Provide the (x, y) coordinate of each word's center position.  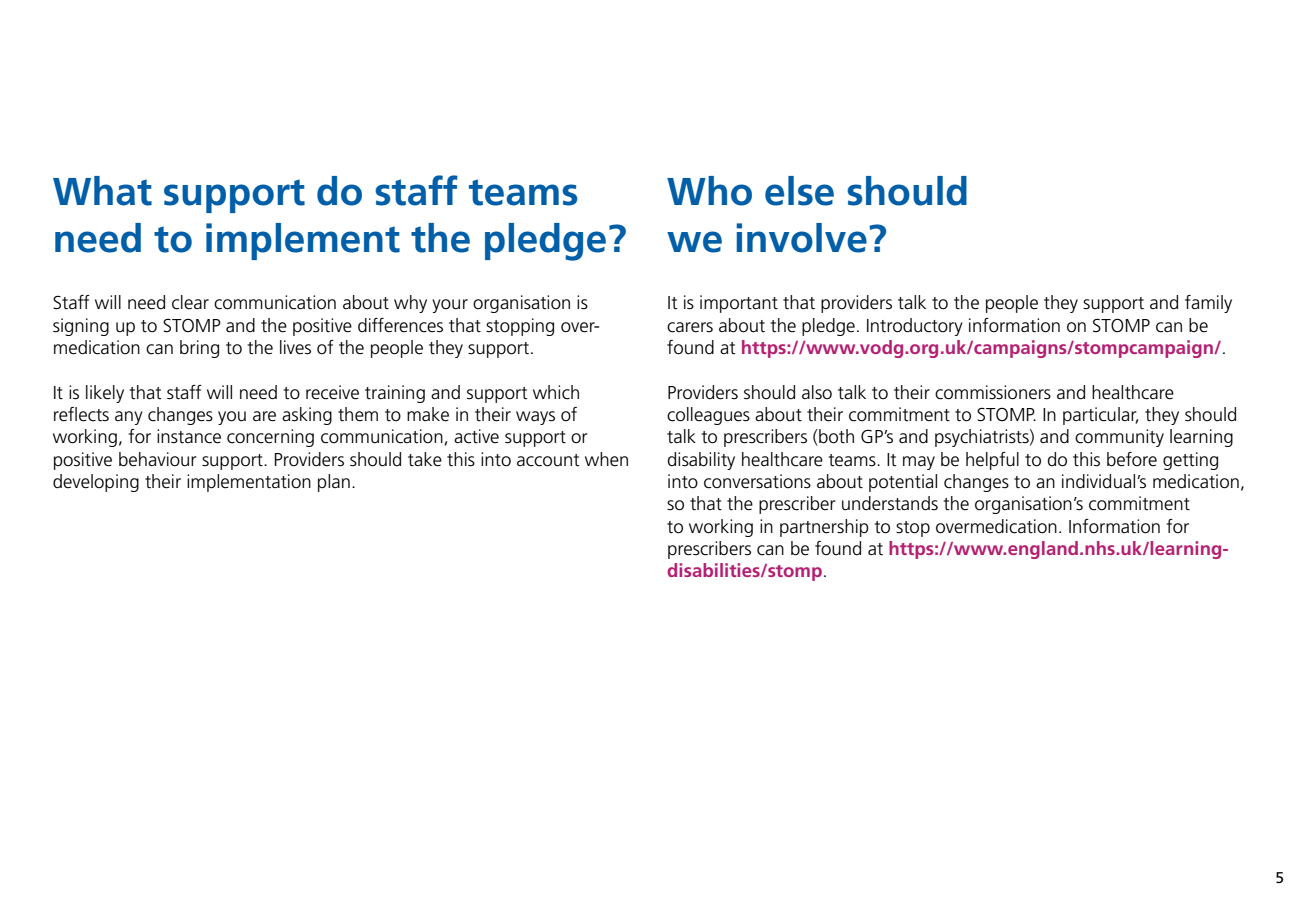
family (1208, 304)
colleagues (708, 416)
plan (334, 483)
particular (1100, 416)
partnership (824, 528)
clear (190, 302)
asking (307, 416)
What (102, 191)
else (799, 191)
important (739, 304)
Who (709, 191)
